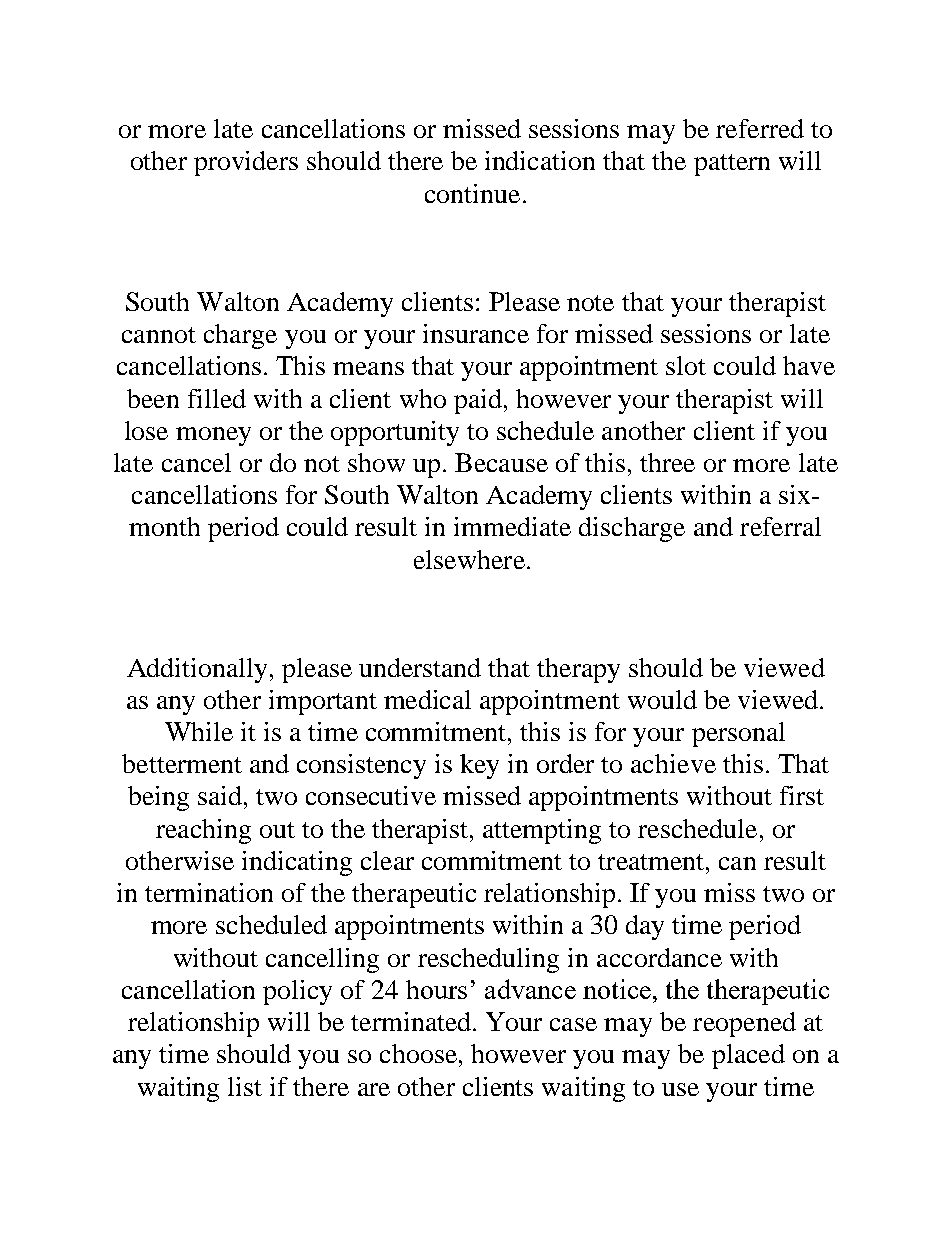 Image resolution: width=952 pixels, height=1233 pixels. What do you see at coordinates (245, 1086) in the screenshot?
I see `list` at bounding box center [245, 1086].
